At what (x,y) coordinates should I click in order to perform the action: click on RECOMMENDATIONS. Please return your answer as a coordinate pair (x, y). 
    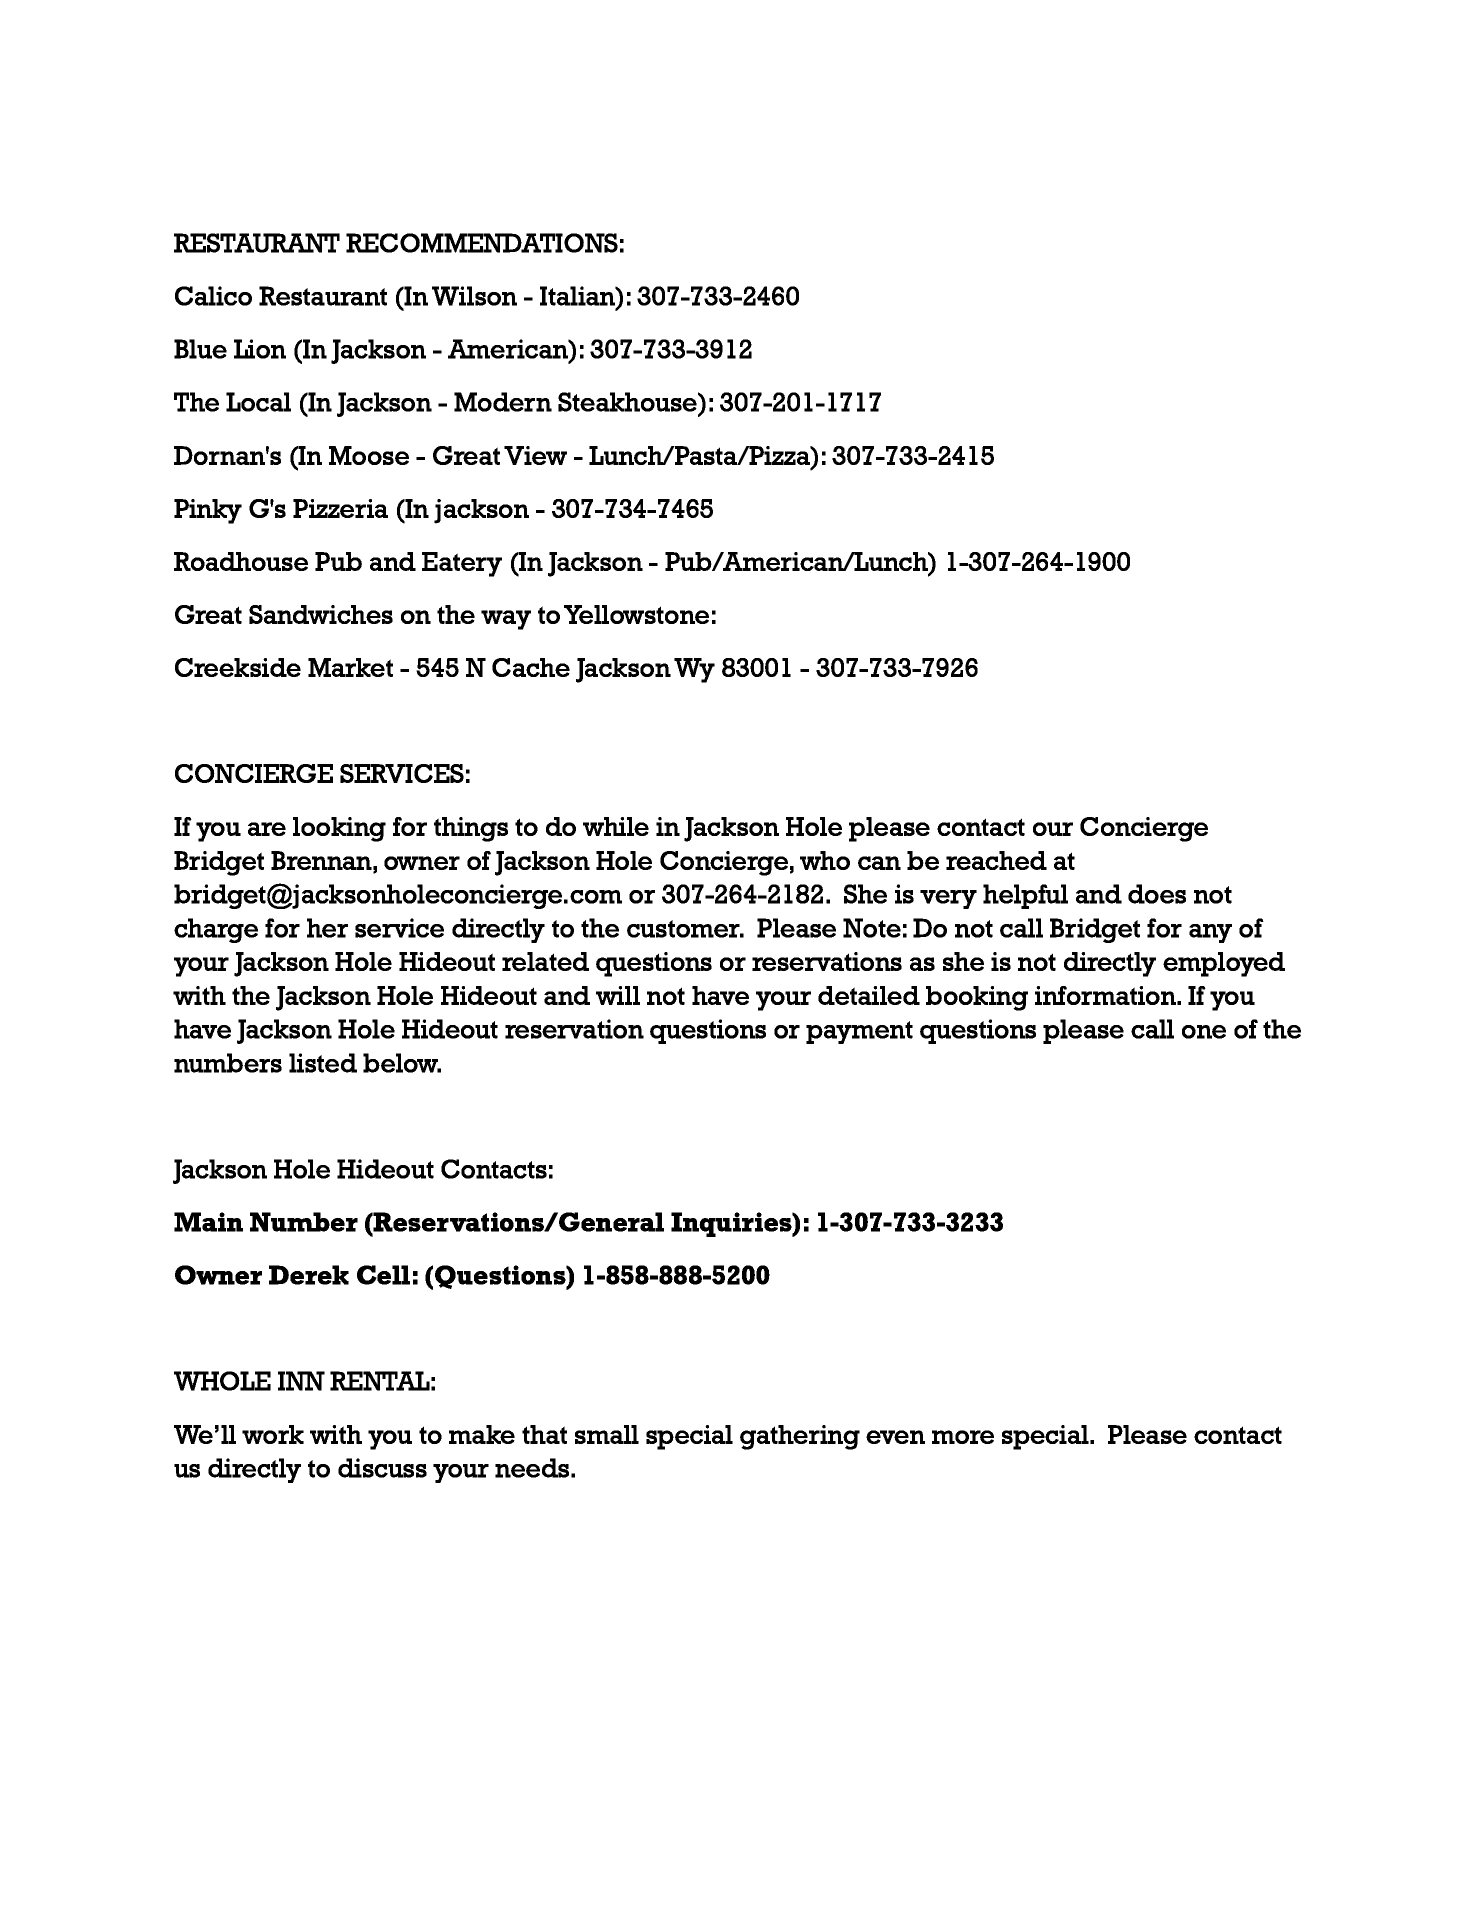
    Looking at the image, I should click on (482, 243).
